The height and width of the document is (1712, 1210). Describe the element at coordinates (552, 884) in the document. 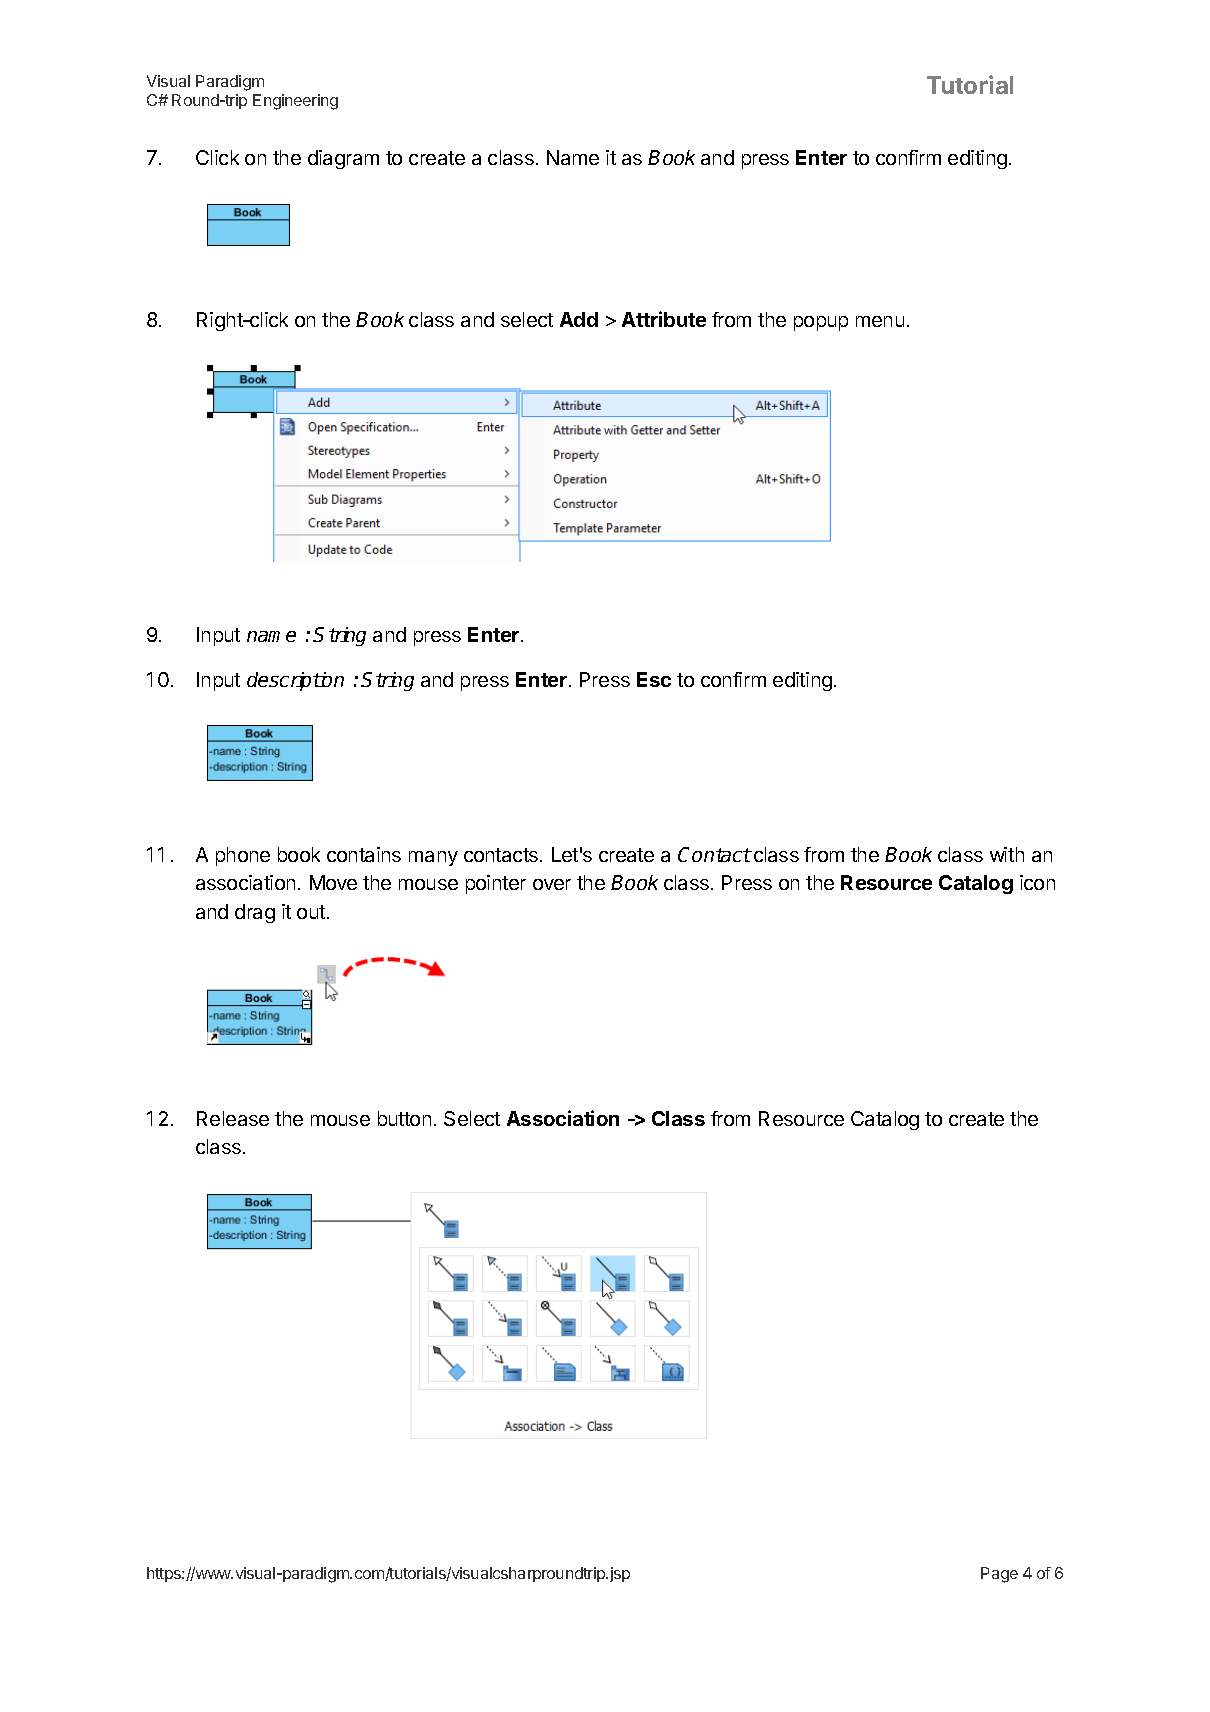

I see `over` at that location.
